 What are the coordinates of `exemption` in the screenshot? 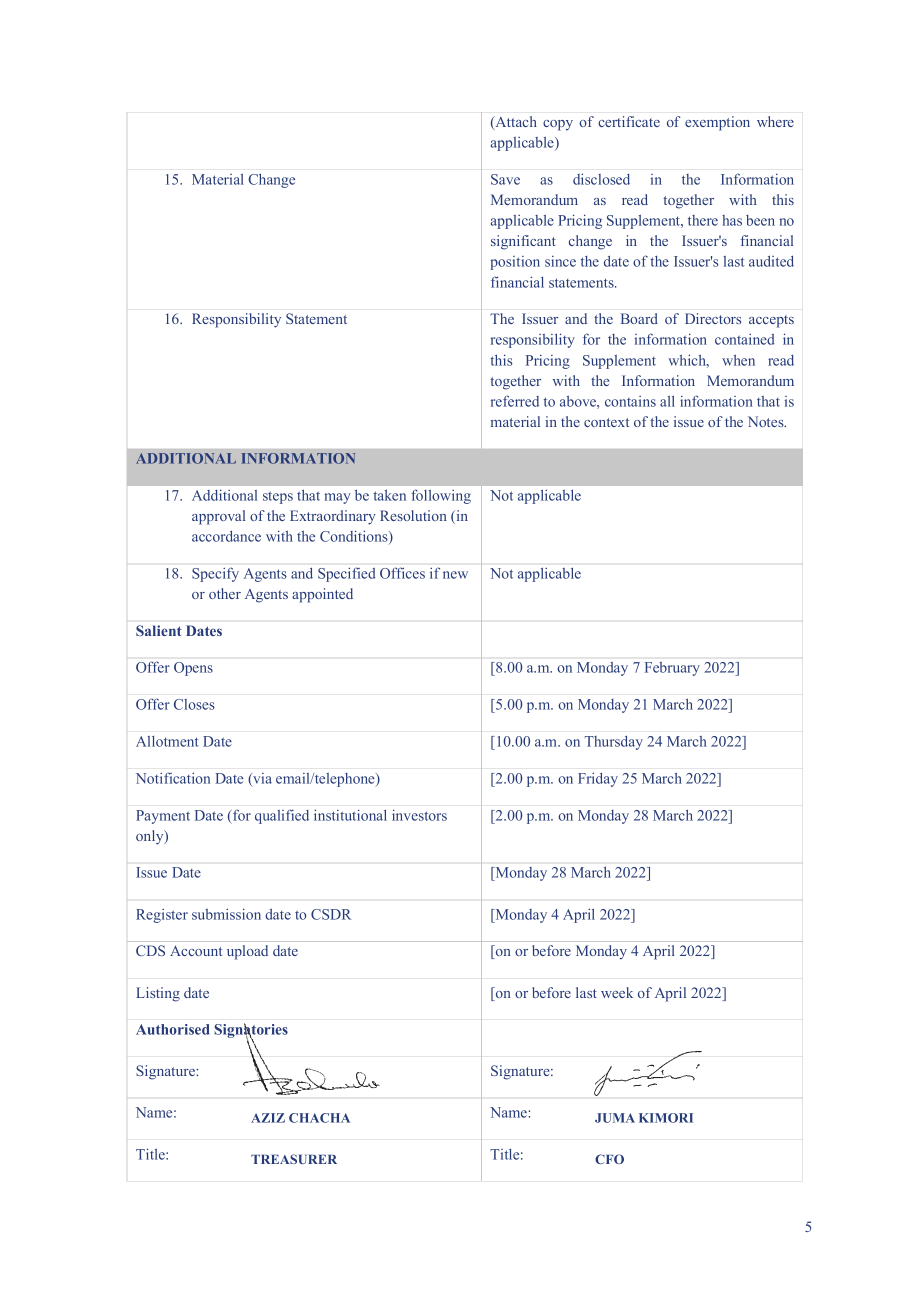 It's located at (717, 123).
